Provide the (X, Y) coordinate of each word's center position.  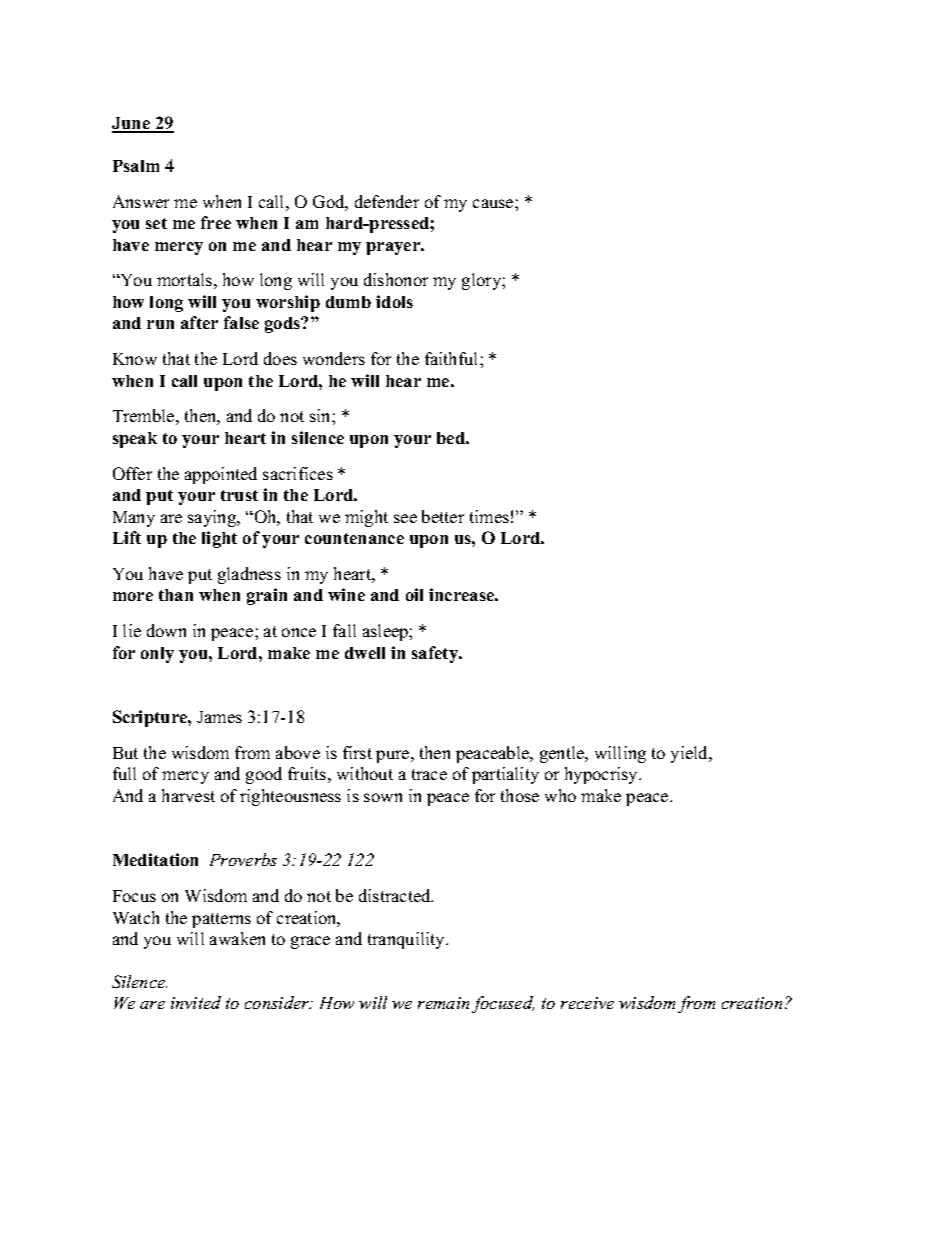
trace (429, 774)
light (219, 539)
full (124, 773)
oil (414, 594)
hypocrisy (602, 775)
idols (394, 301)
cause (494, 203)
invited (196, 1002)
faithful (453, 358)
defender (387, 201)
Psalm (136, 166)
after (199, 322)
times (489, 516)
